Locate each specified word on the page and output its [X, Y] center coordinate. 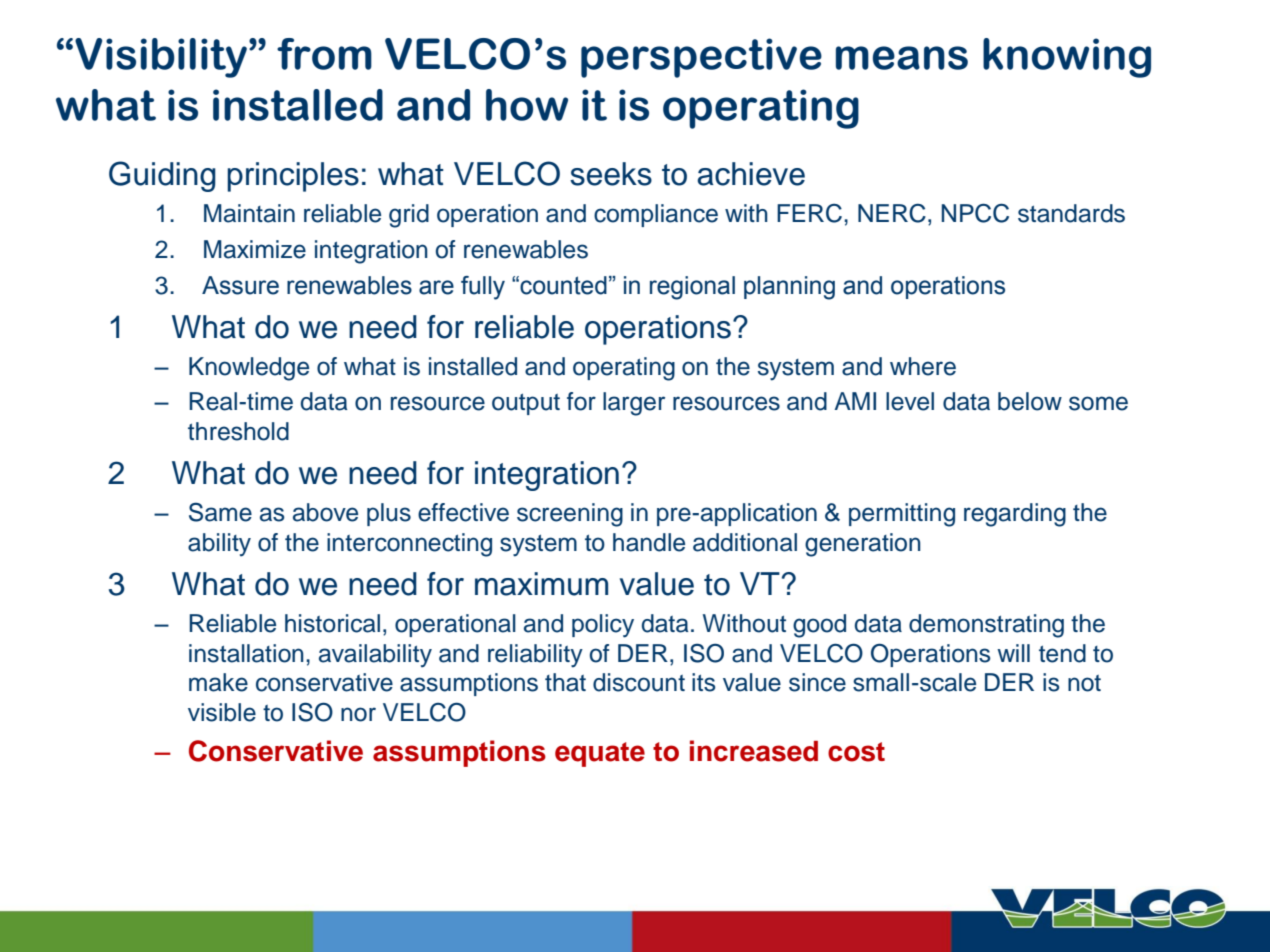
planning [789, 288]
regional [692, 288]
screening [570, 515]
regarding [1015, 515]
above [325, 512]
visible [222, 712]
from [324, 54]
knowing [1067, 58]
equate [600, 754]
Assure [240, 285]
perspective [701, 58]
